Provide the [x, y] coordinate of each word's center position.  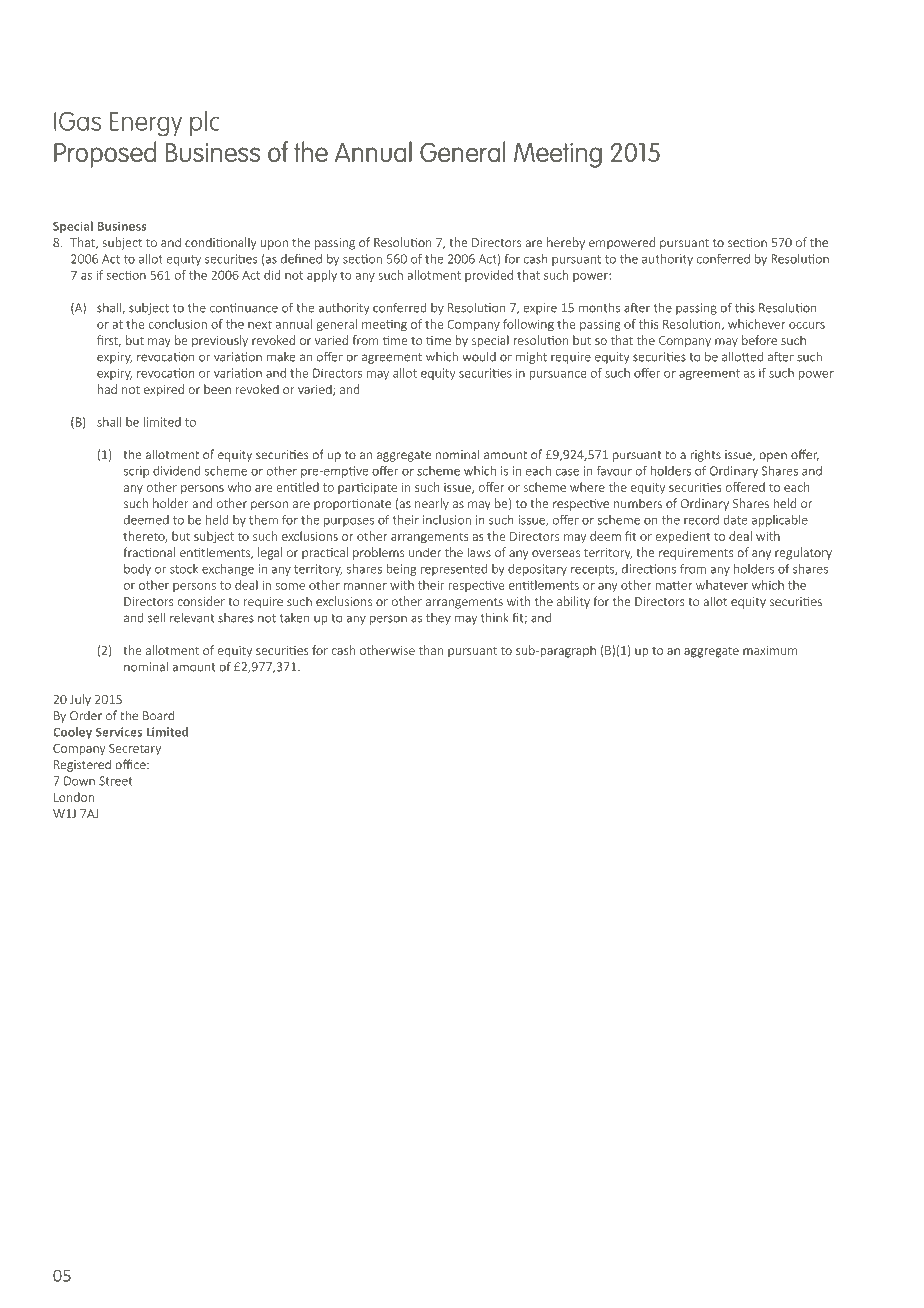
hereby [566, 243]
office [131, 764]
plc [204, 123]
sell [156, 617]
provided [489, 276]
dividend [176, 471]
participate [367, 488]
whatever [722, 585]
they [438, 619]
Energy [146, 124]
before [759, 340]
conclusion [178, 324]
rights [705, 455]
